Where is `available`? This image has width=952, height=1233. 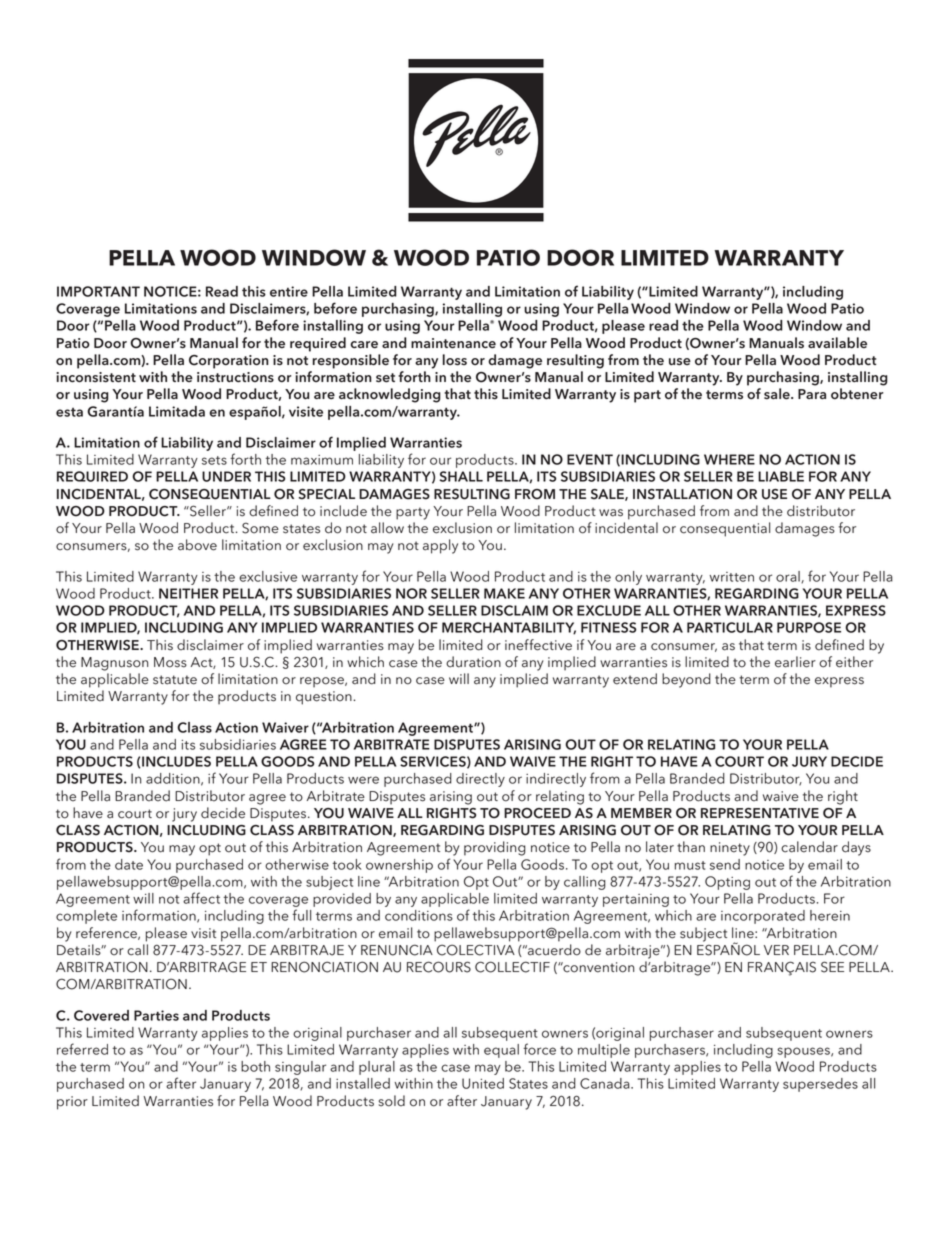
available is located at coordinates (837, 343).
